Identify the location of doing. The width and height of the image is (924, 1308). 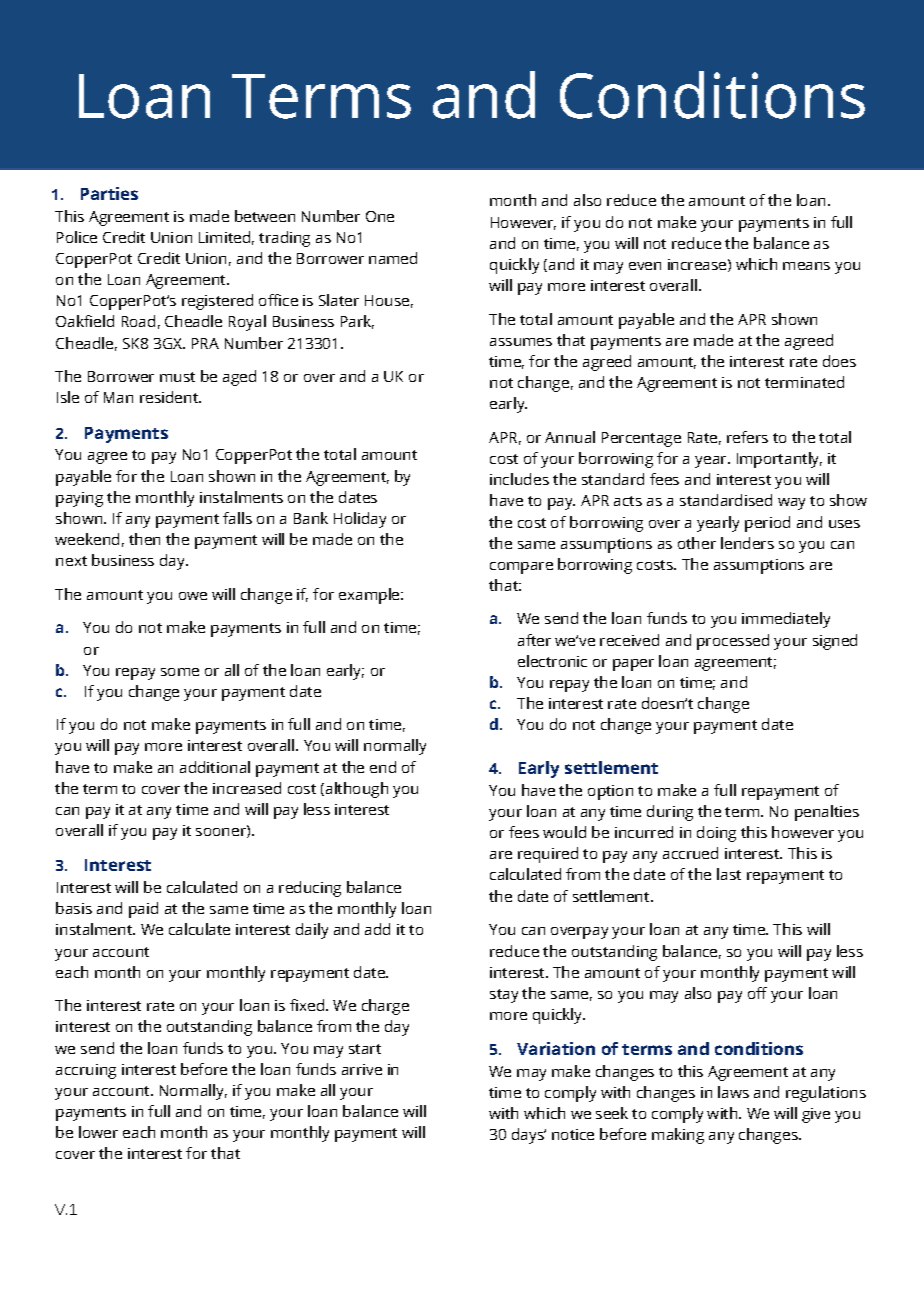
(716, 834).
